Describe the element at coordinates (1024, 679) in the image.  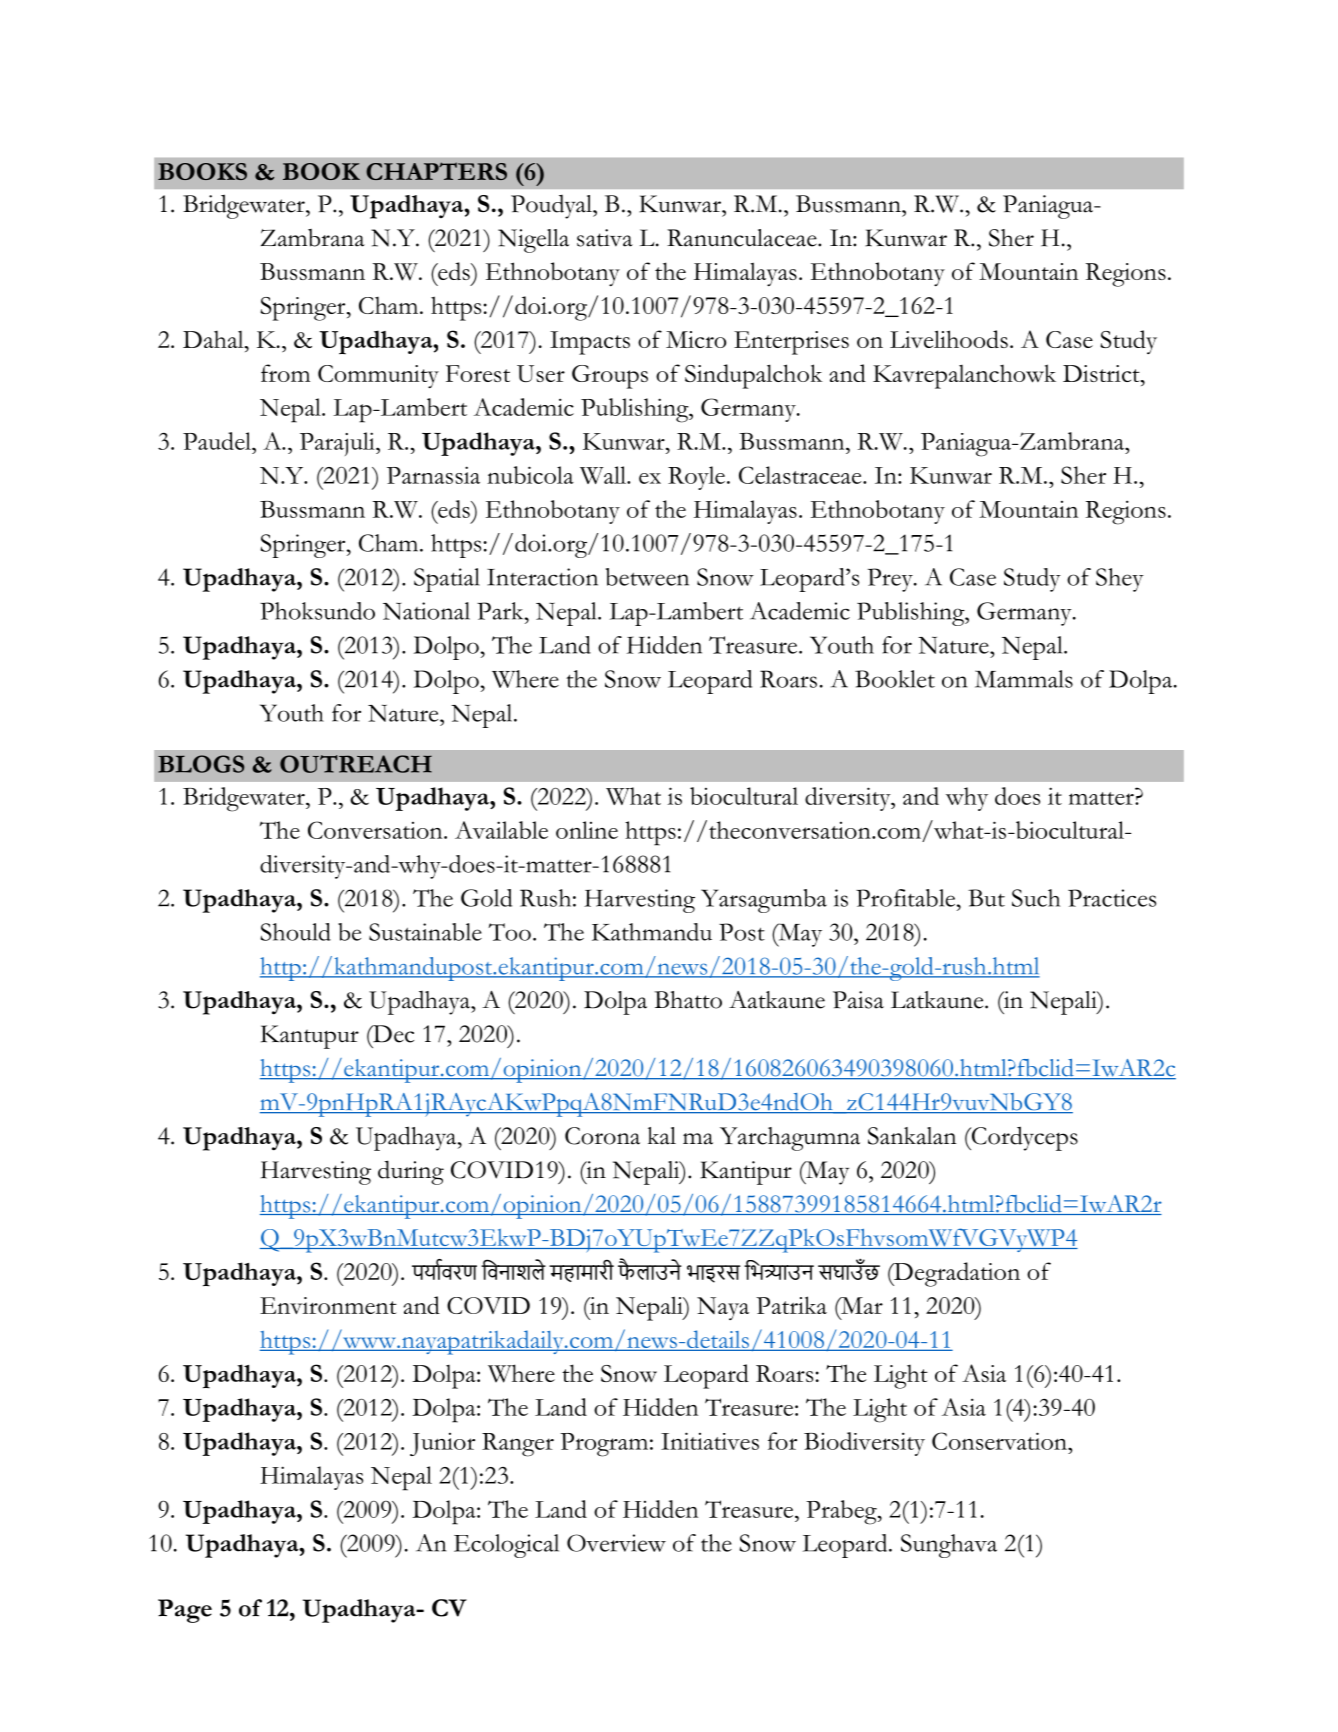
I see `Mammals` at that location.
